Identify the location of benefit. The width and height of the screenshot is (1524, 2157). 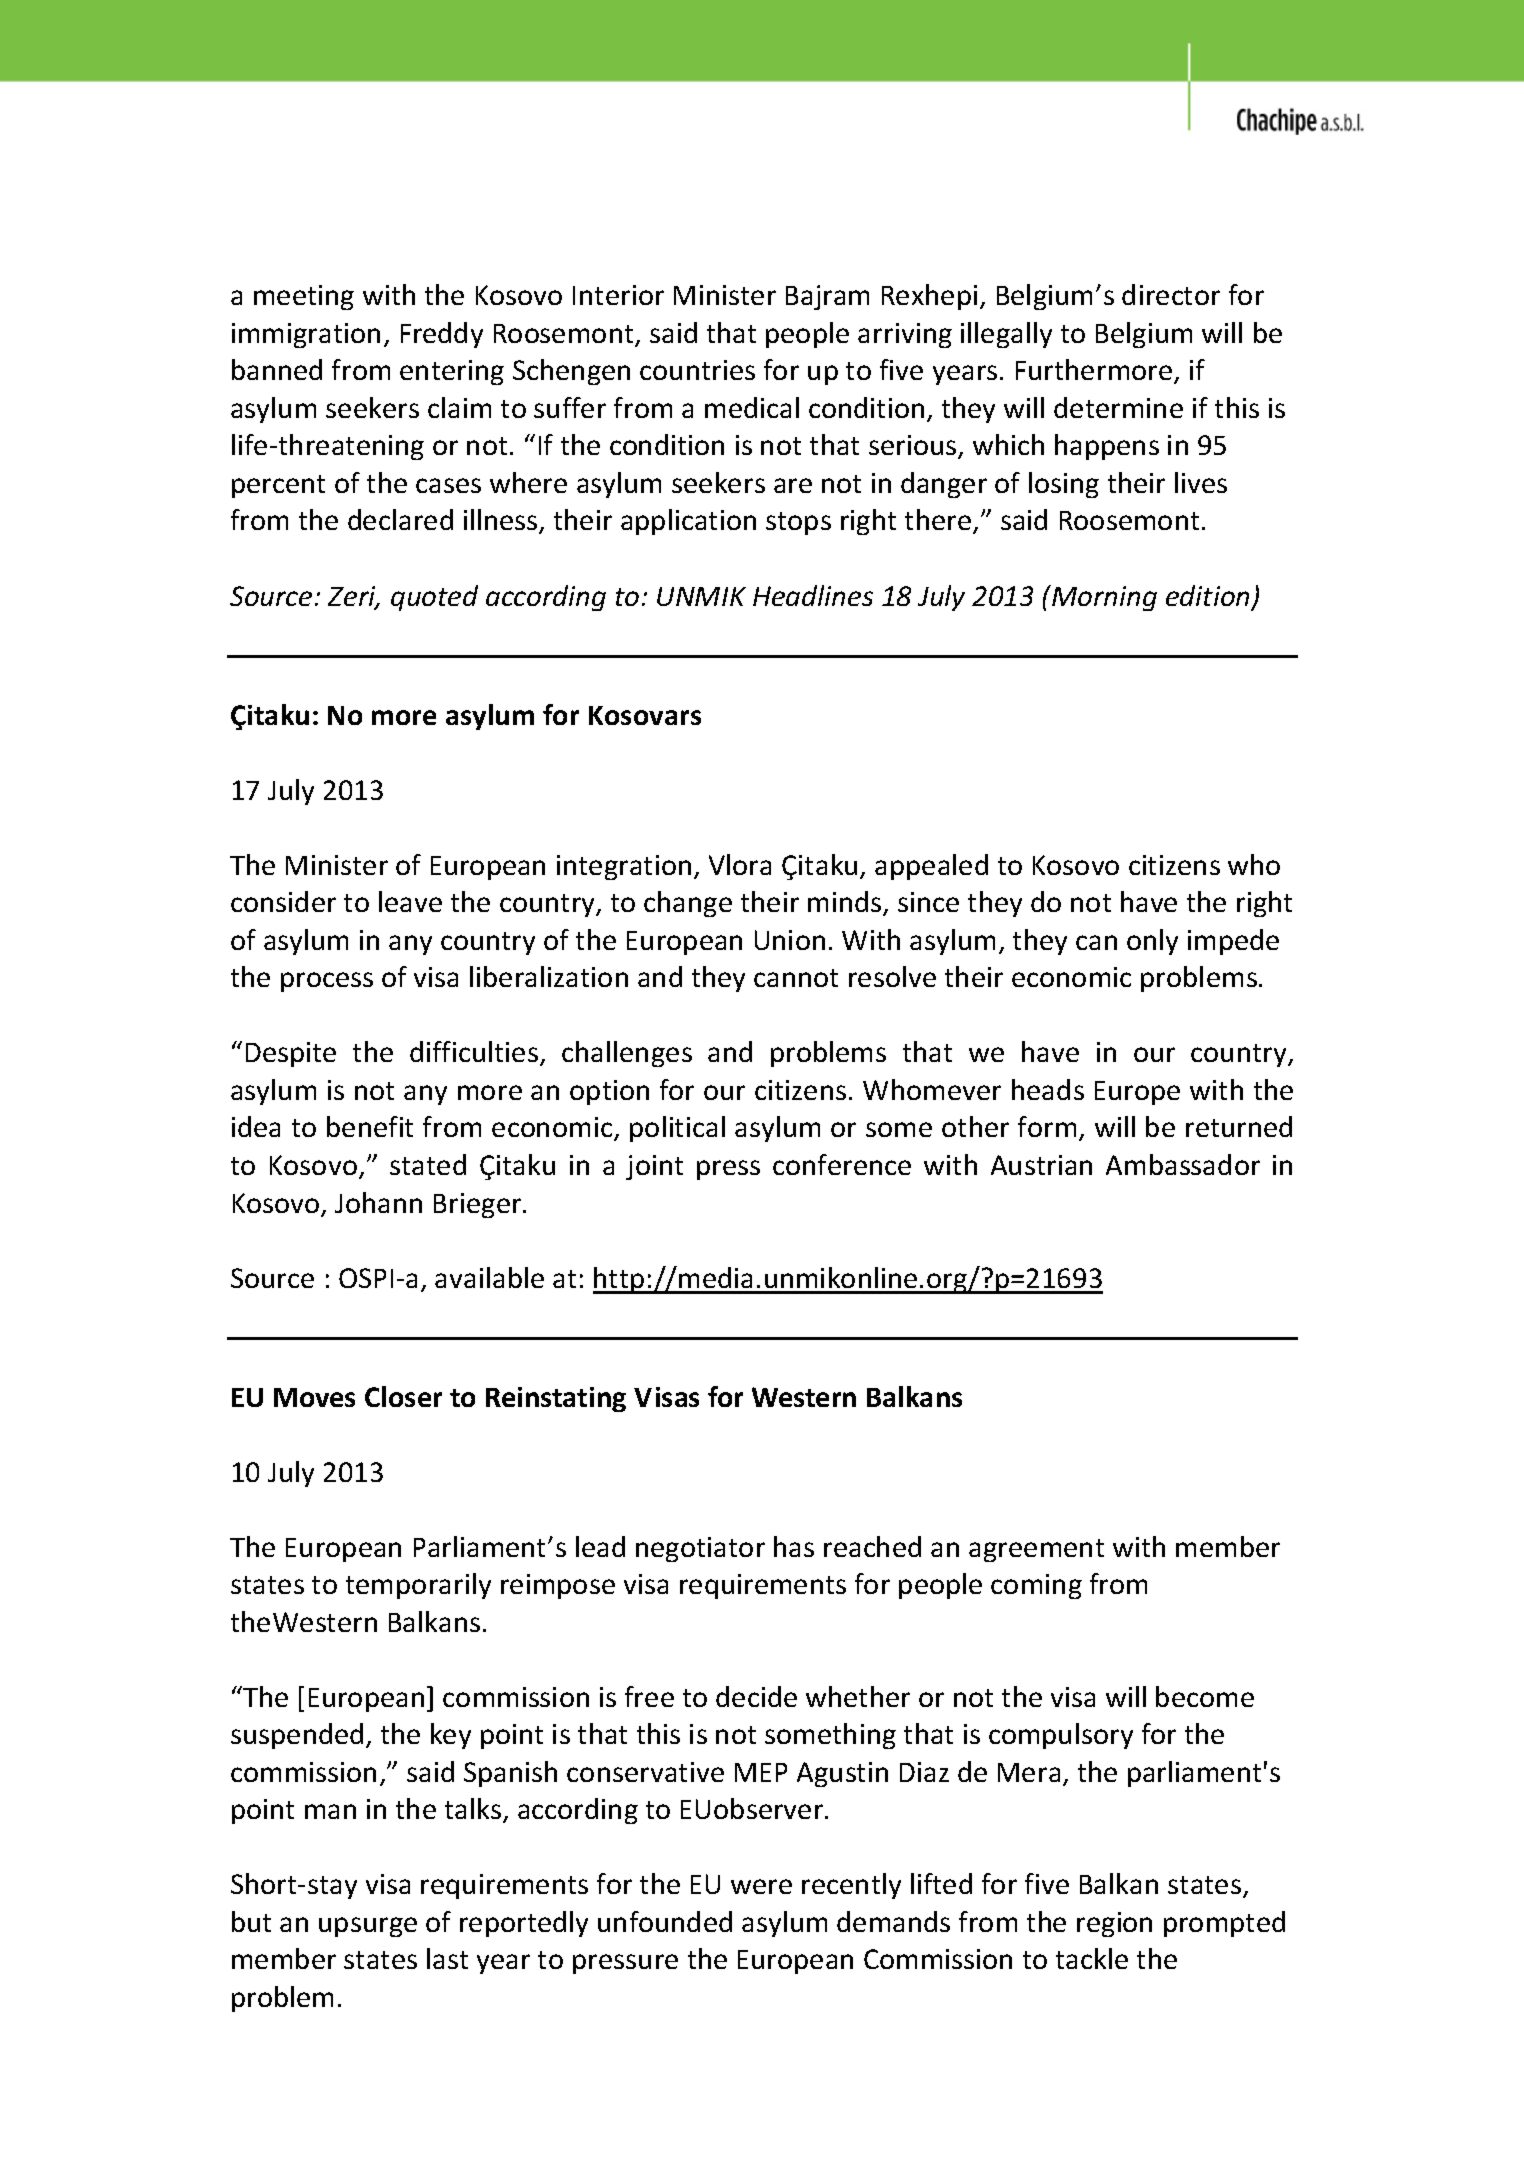
(370, 1126).
